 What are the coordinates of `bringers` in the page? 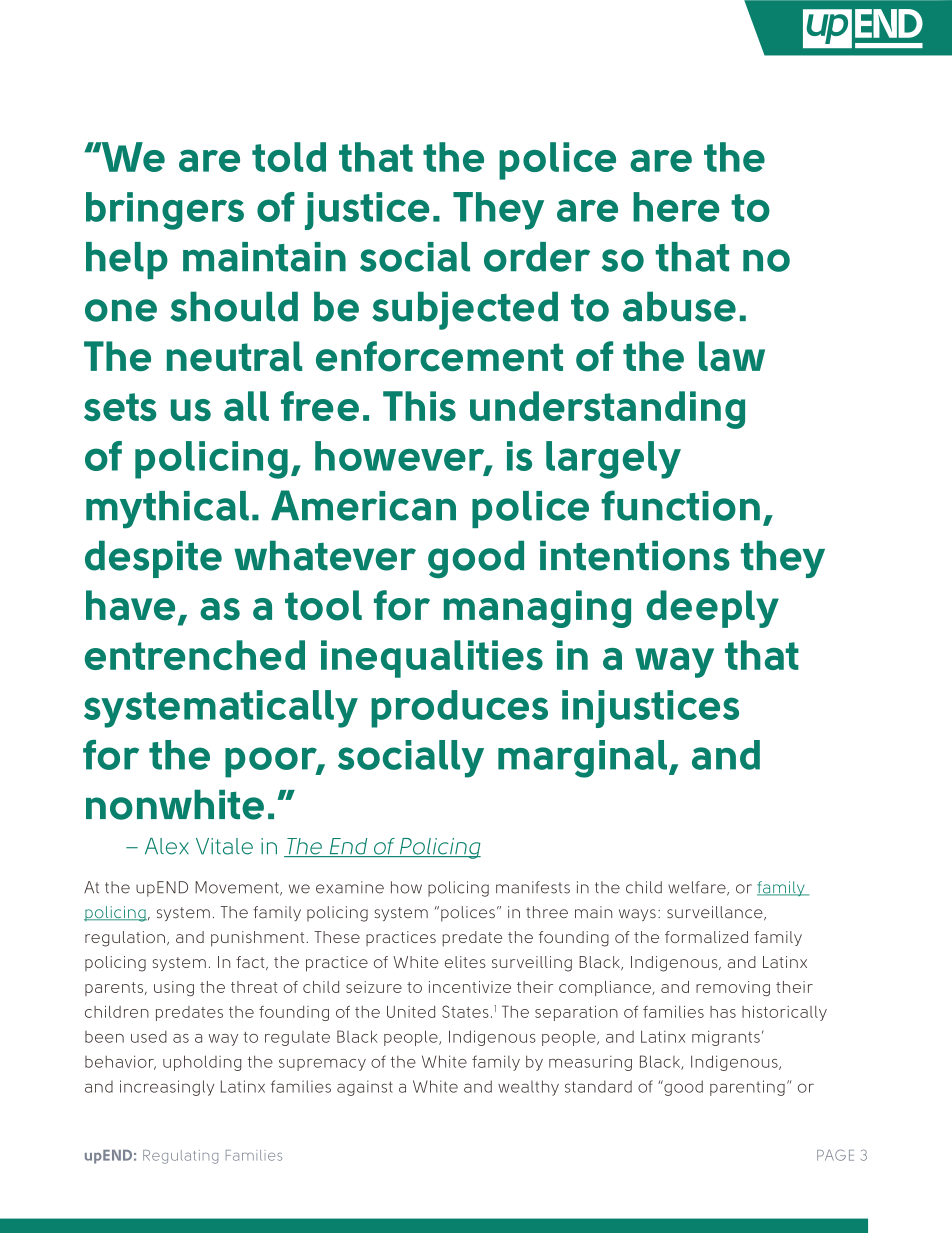 It's located at (165, 211).
